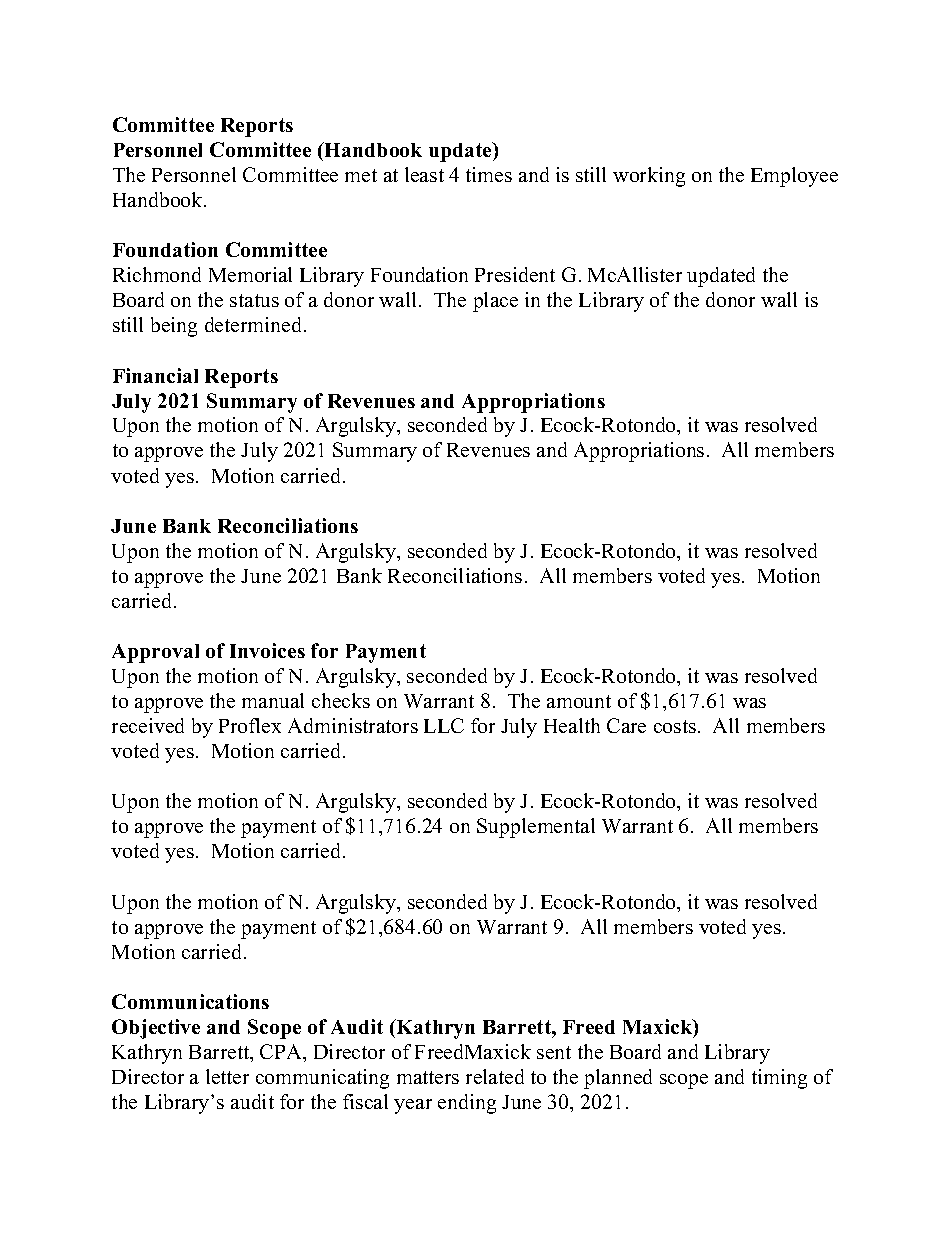  I want to click on costs, so click(675, 726).
